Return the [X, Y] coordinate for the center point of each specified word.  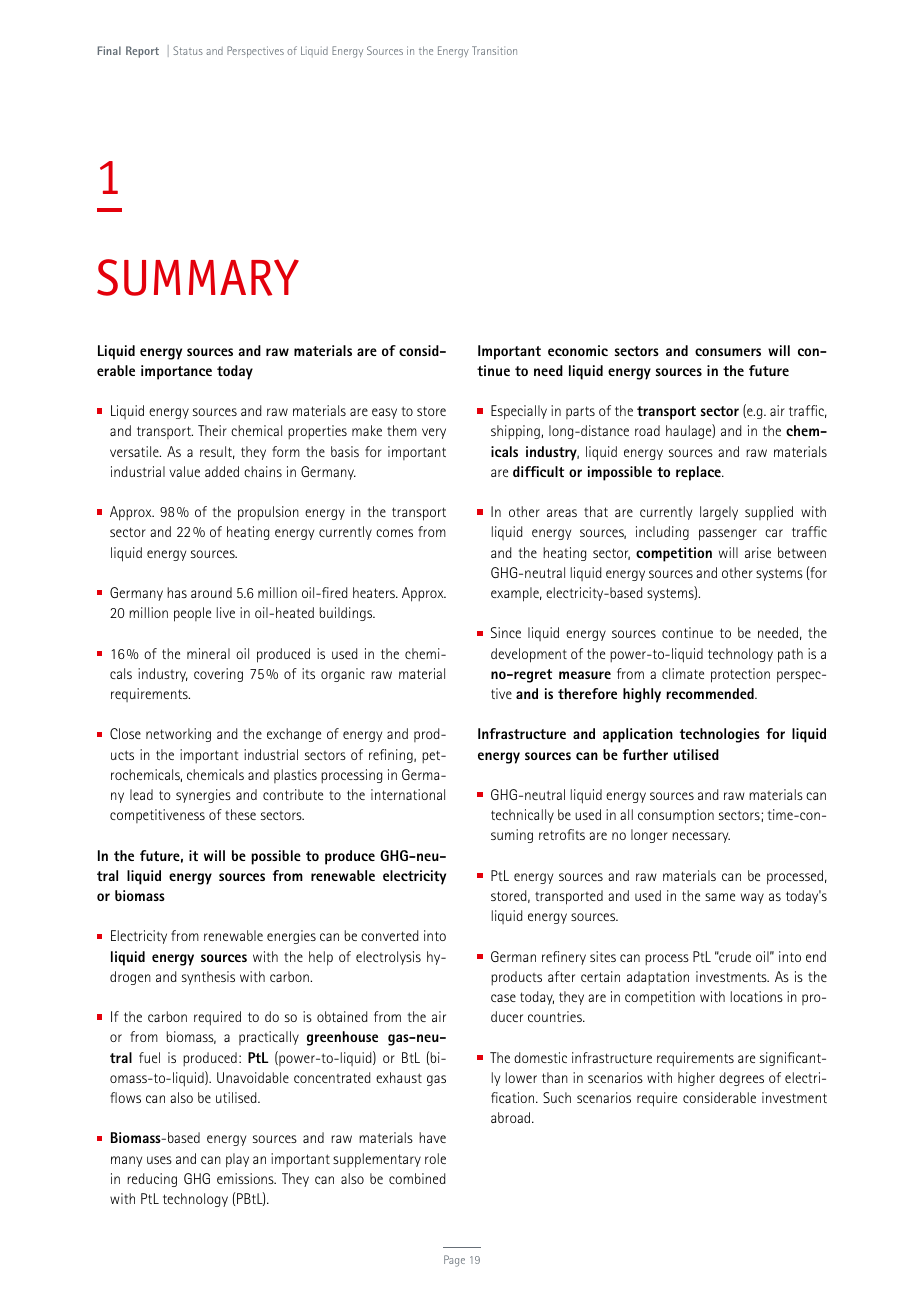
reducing [152, 1180]
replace [699, 473]
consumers [728, 352]
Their [212, 430]
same [720, 897]
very [434, 433]
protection [740, 675]
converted [389, 935]
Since [506, 632]
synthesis [208, 978]
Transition [494, 50]
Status [188, 50]
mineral [208, 653]
